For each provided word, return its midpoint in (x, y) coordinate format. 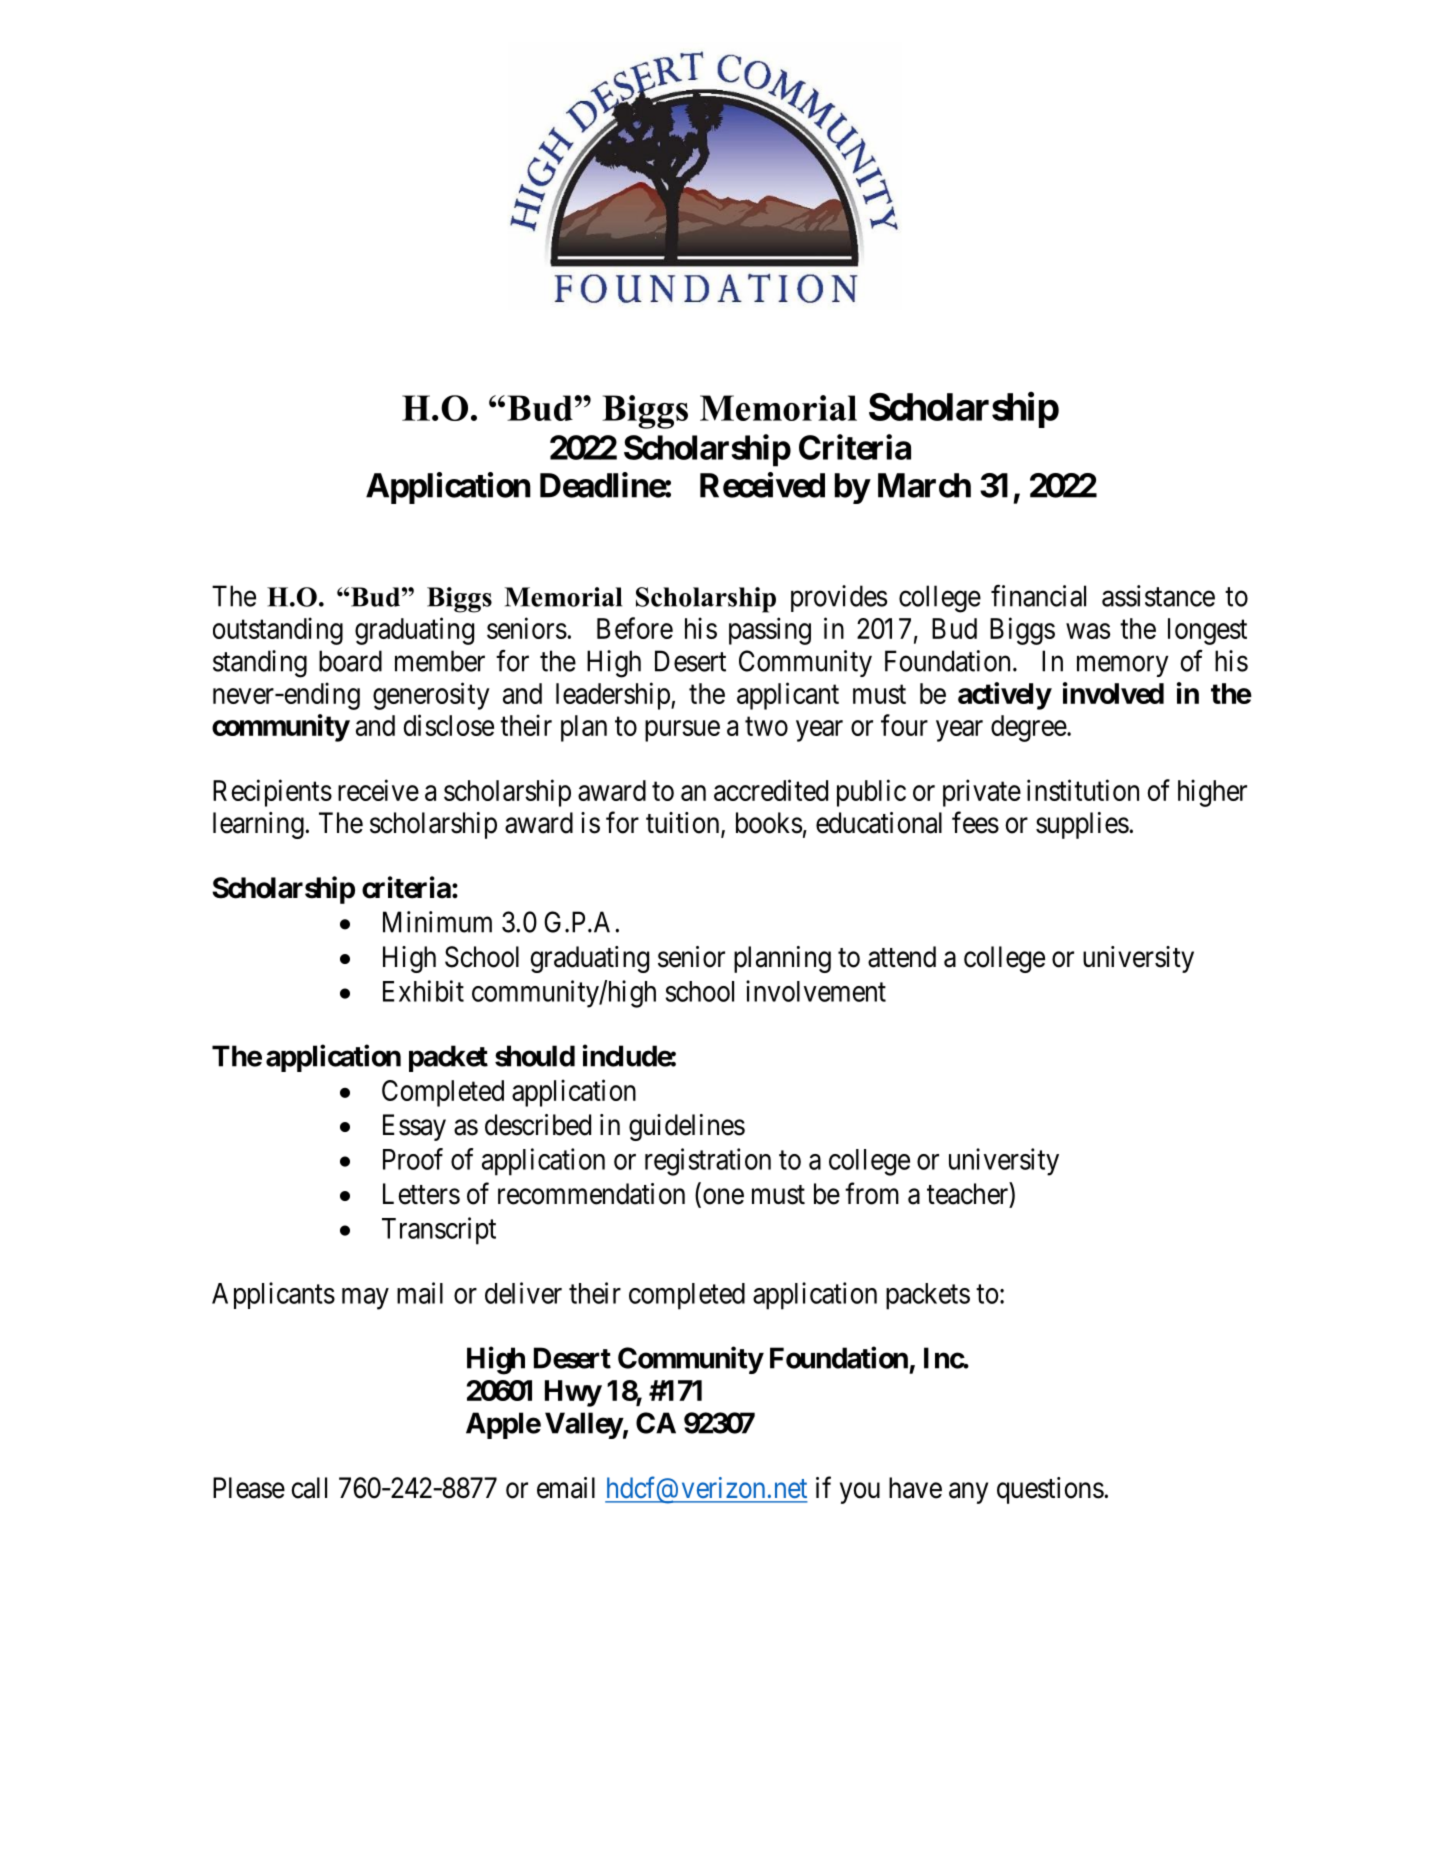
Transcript (439, 1231)
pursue (682, 731)
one (723, 1196)
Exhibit (423, 991)
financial (1038, 596)
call (309, 1488)
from (872, 1193)
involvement (816, 991)
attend (902, 957)
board (350, 661)
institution (1083, 790)
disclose (449, 725)
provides (839, 598)
